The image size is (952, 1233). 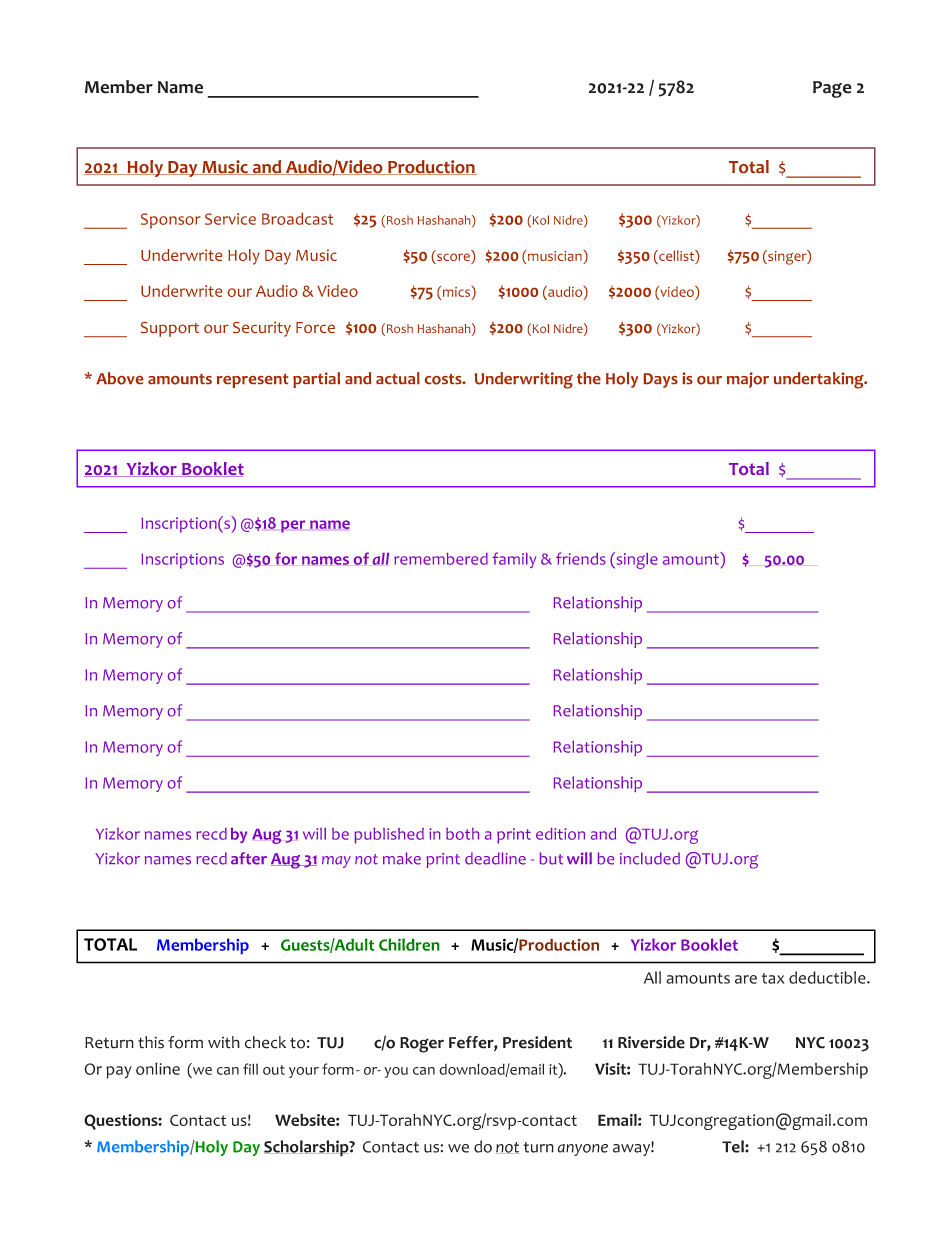 What do you see at coordinates (250, 1069) in the screenshot?
I see `fill` at bounding box center [250, 1069].
